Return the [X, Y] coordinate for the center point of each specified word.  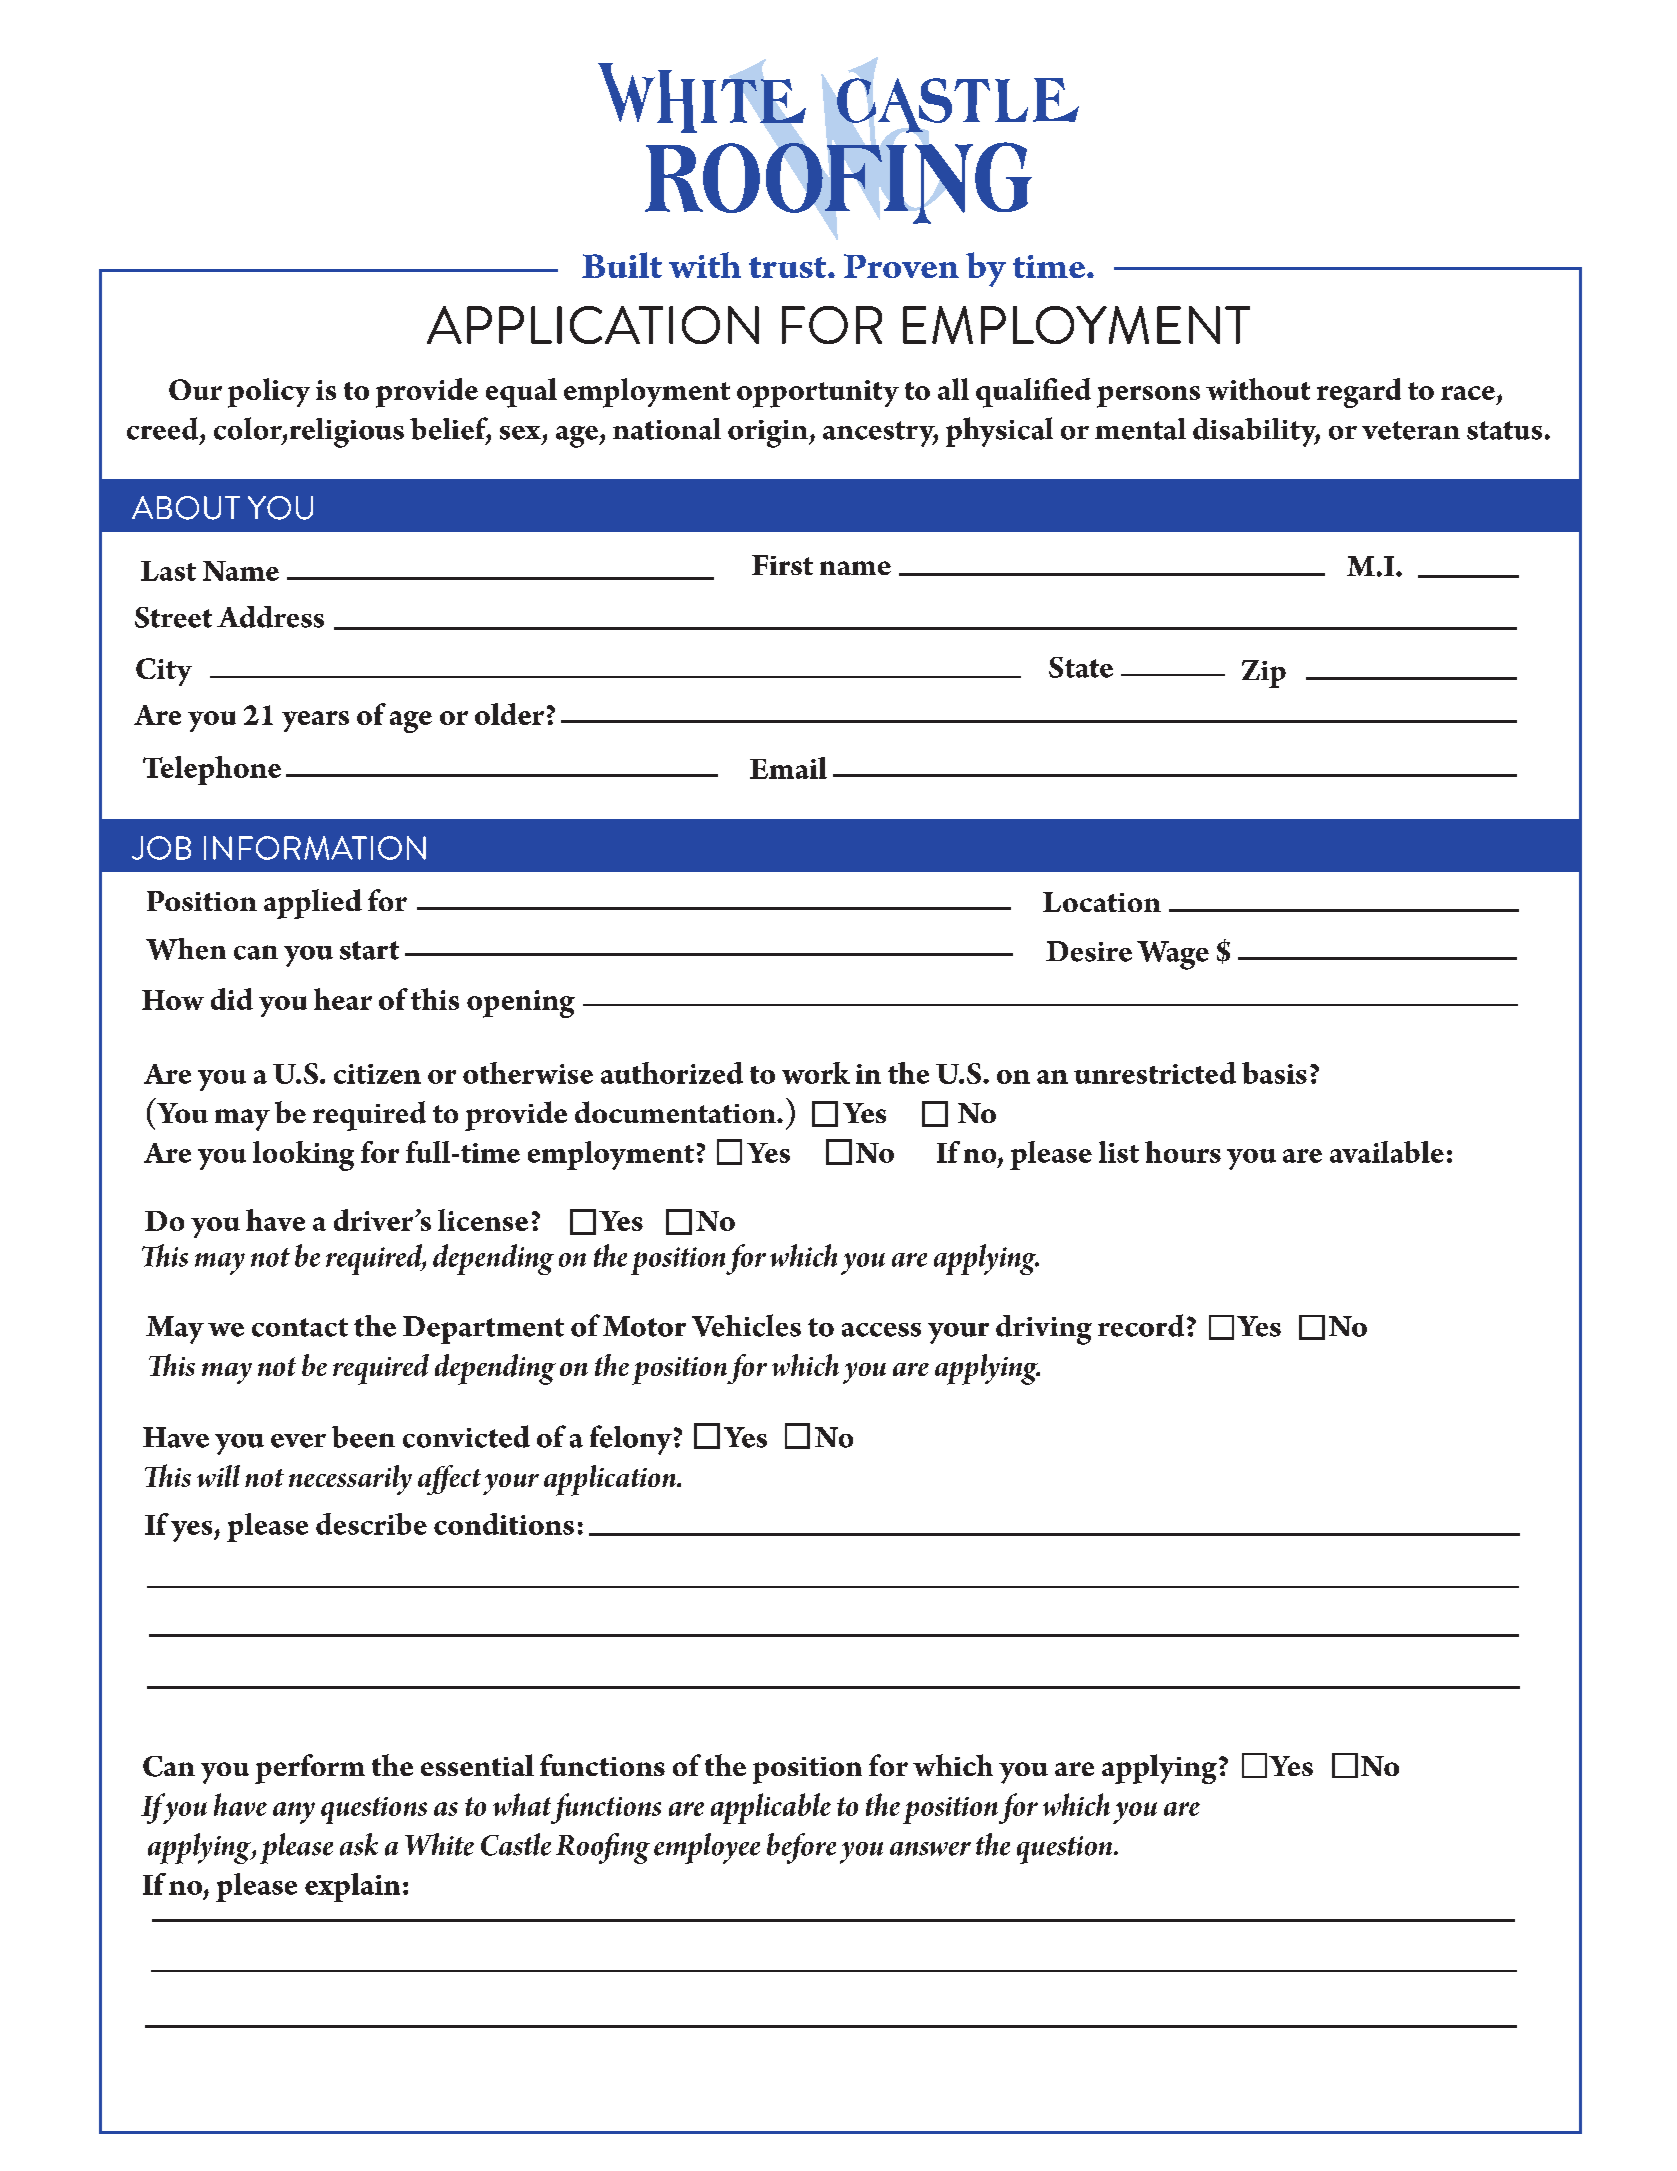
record [1141, 1325]
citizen [377, 1074]
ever [298, 1441]
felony [631, 1440]
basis [1274, 1073]
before [801, 1848]
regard [1359, 393]
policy [269, 393]
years [315, 721]
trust [789, 267]
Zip [1264, 674]
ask [359, 1844]
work [816, 1073]
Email [788, 768]
